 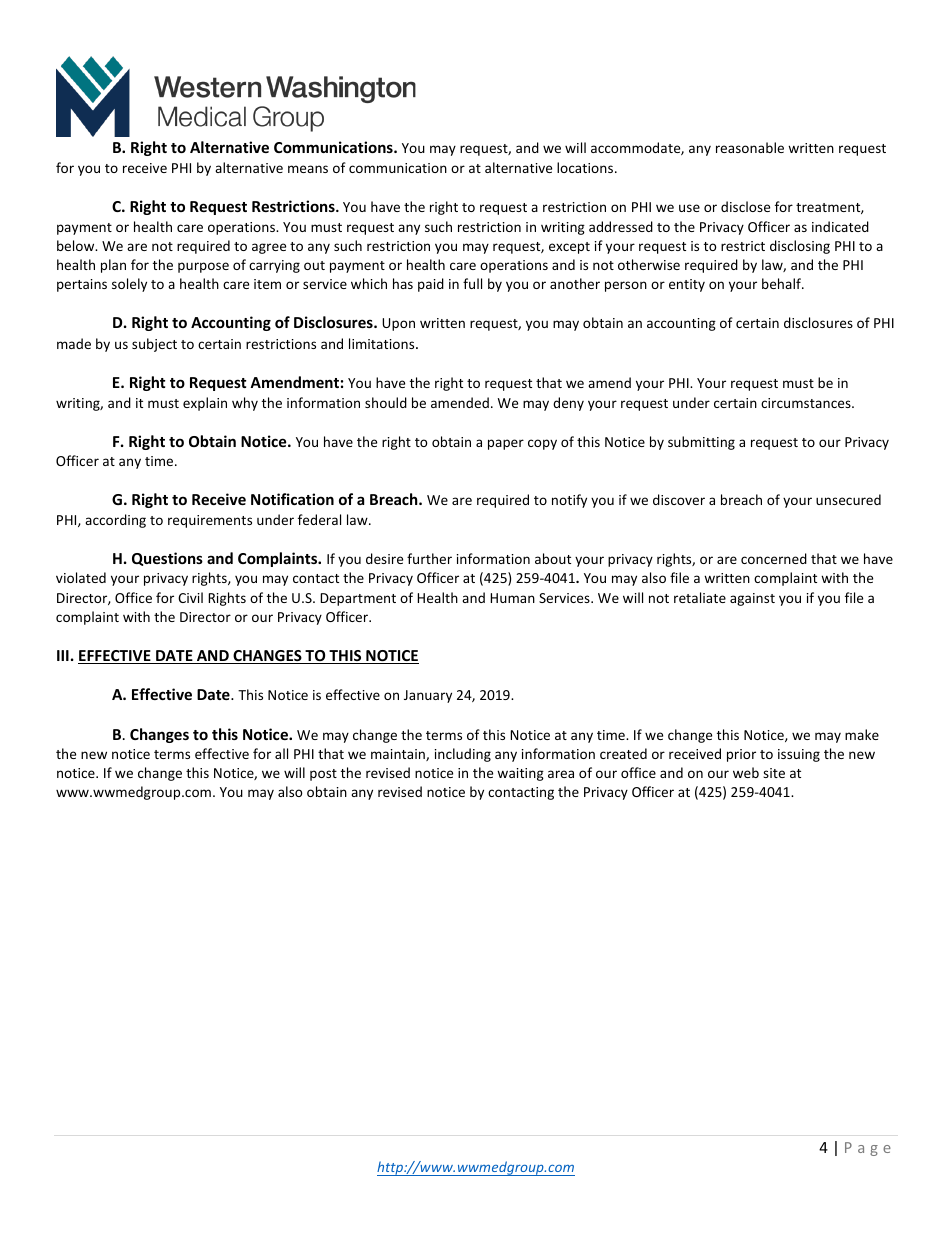 I want to click on Page, so click(x=868, y=1149).
